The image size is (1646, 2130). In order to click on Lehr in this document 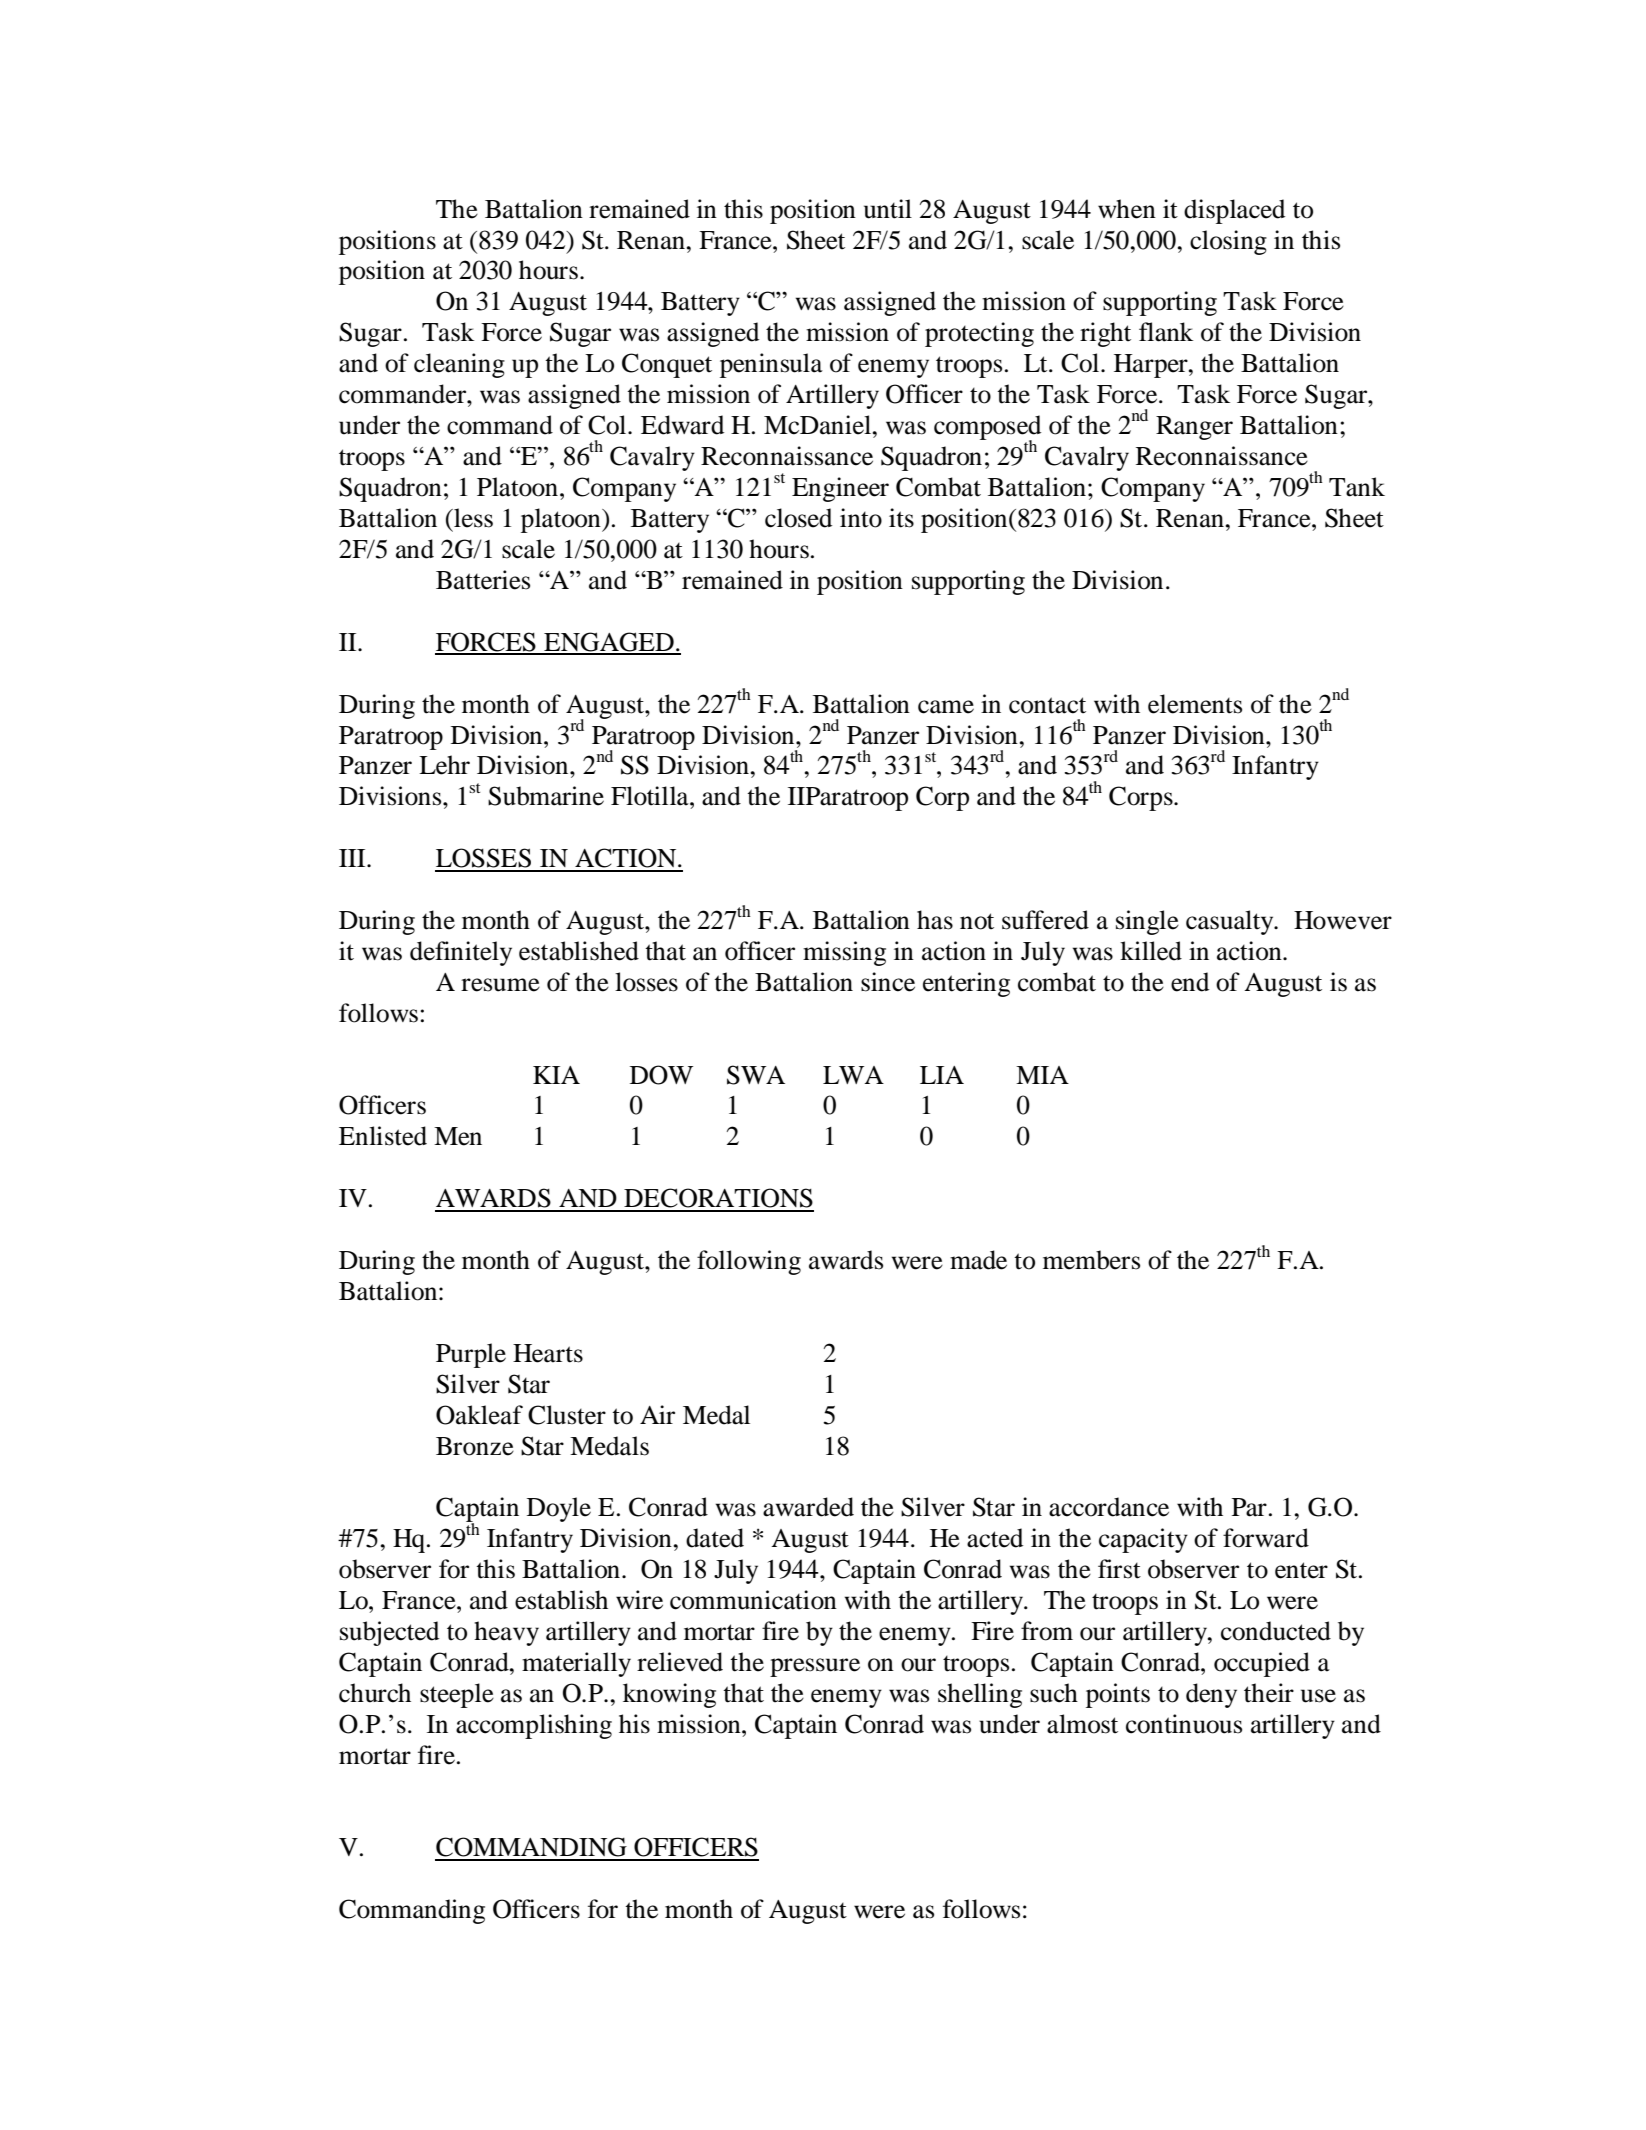, I will do `click(444, 765)`.
